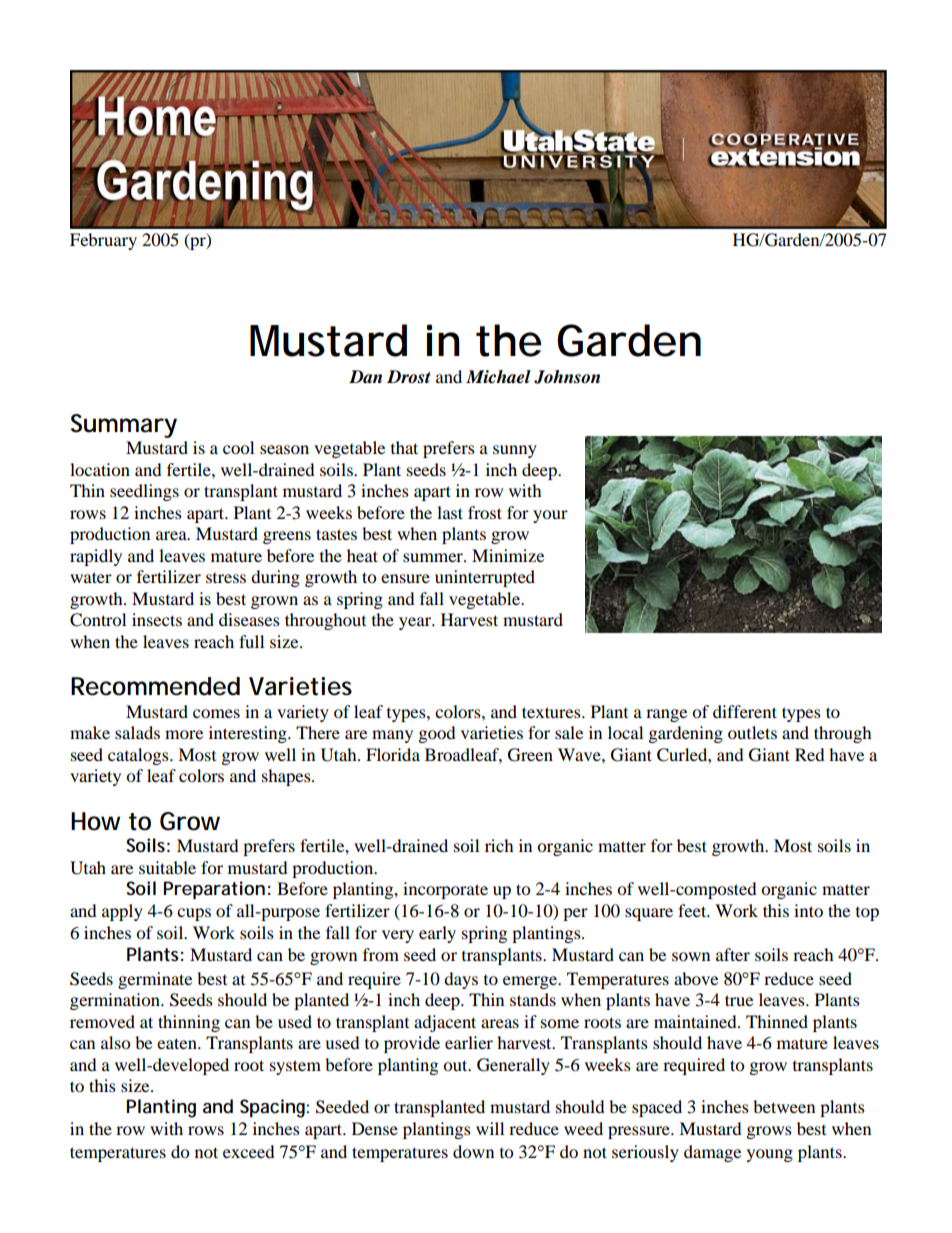  I want to click on Minimize, so click(508, 555).
